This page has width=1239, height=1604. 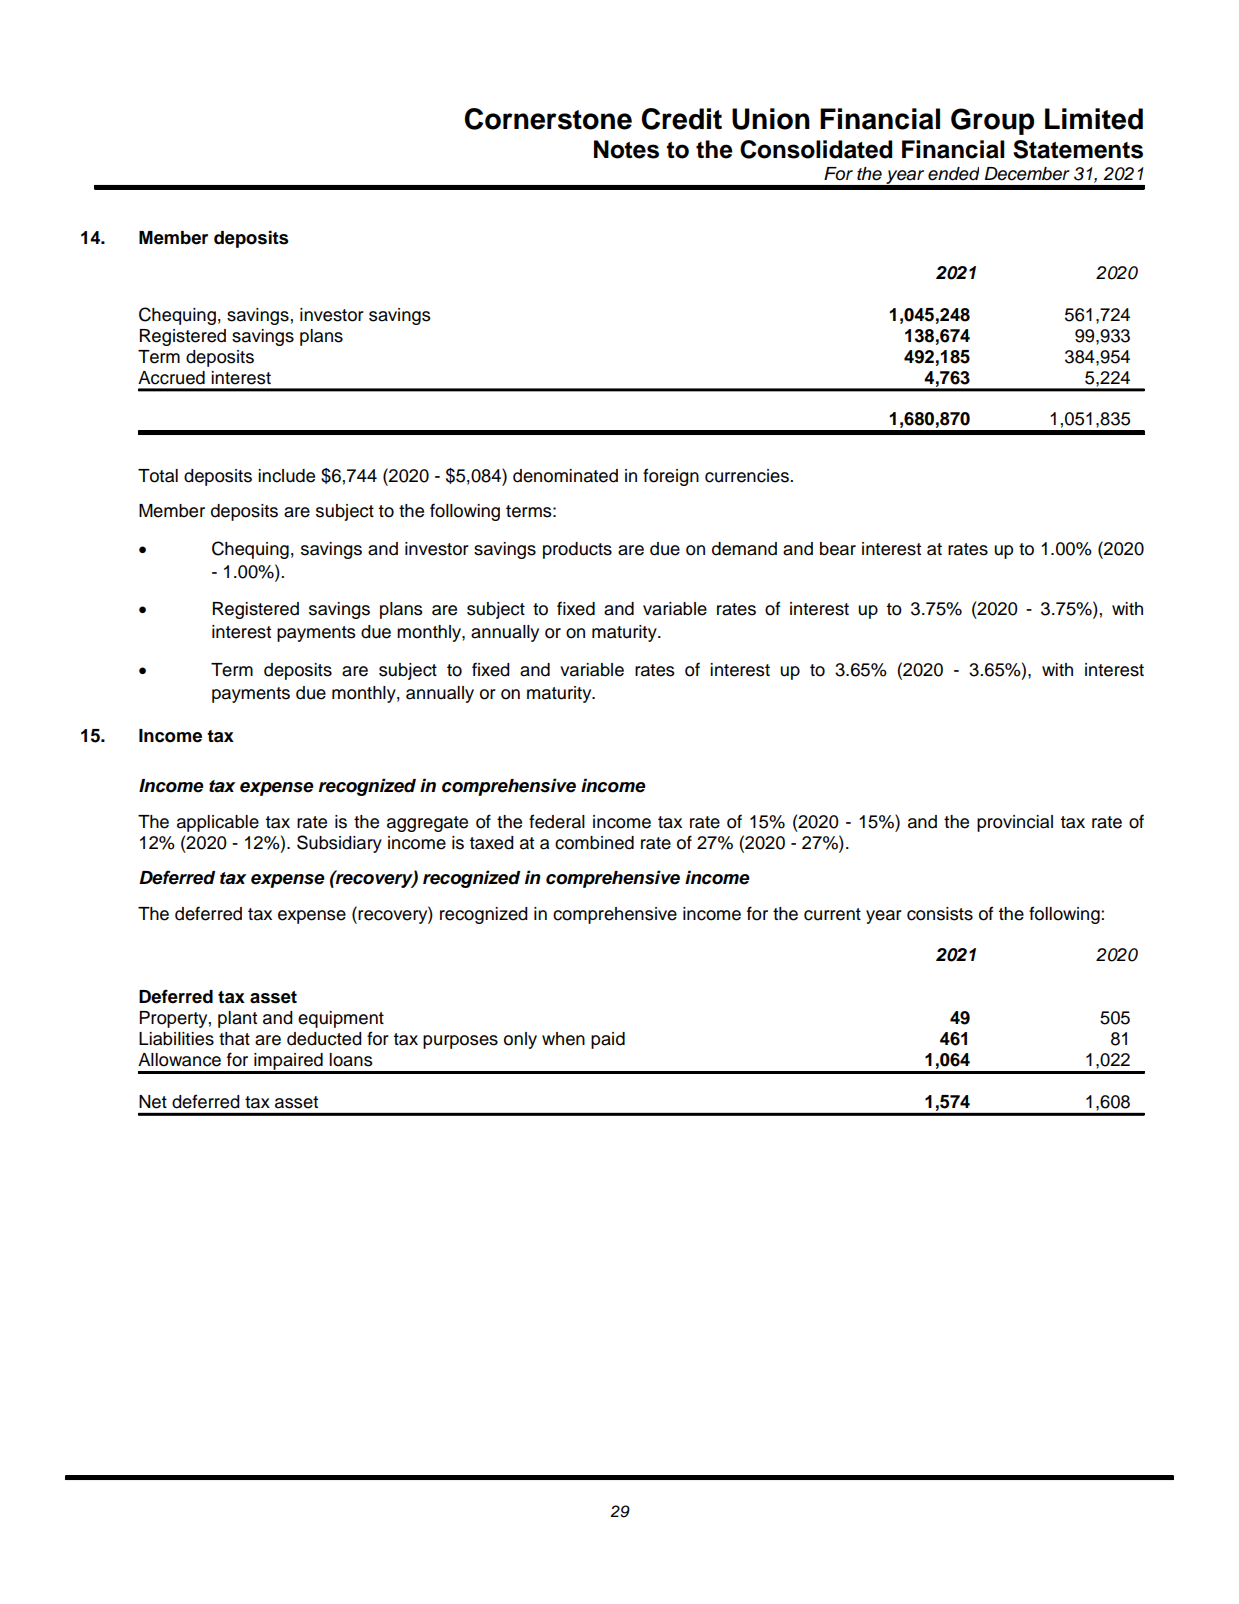 I want to click on Group, so click(x=992, y=121).
